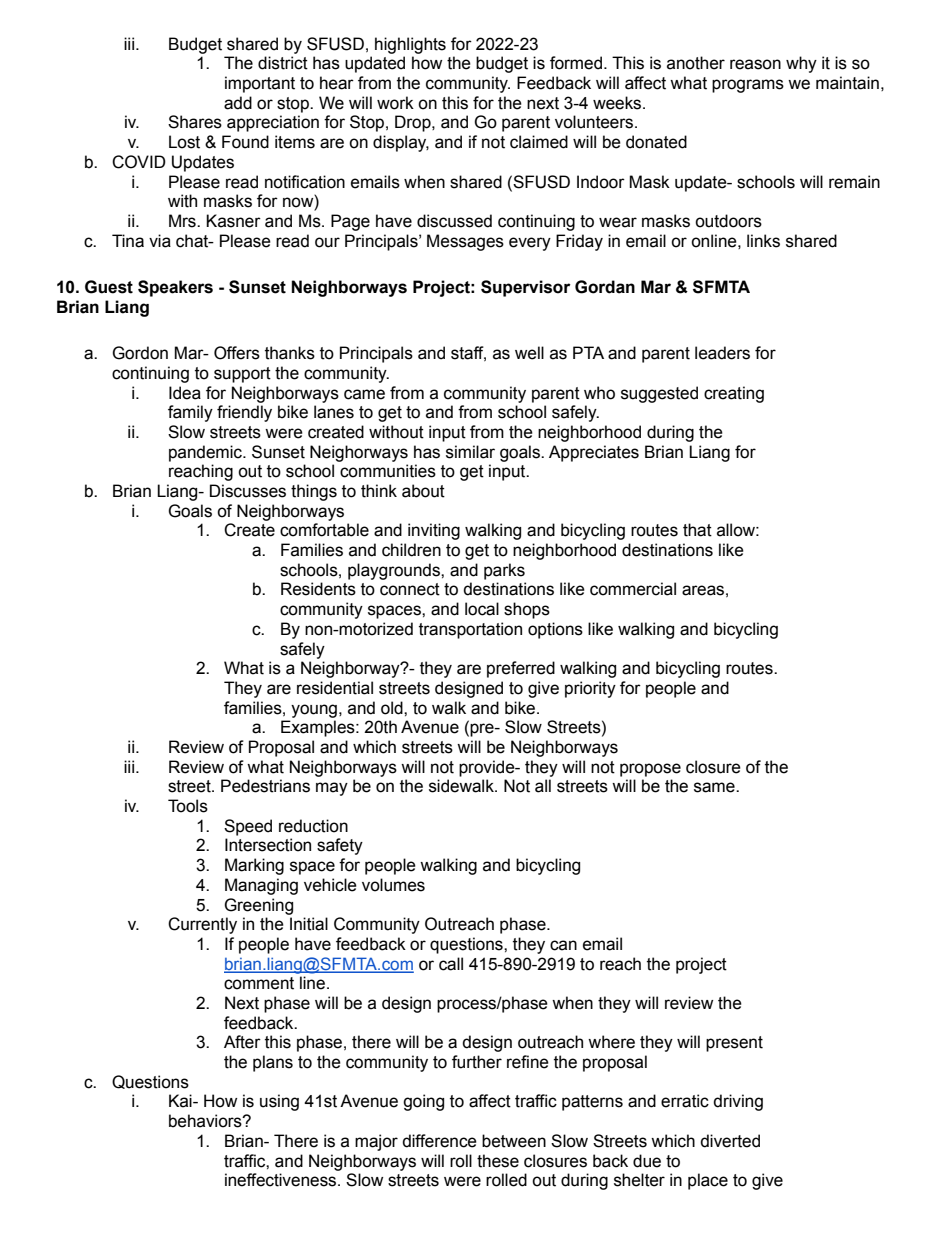 Image resolution: width=952 pixels, height=1233 pixels. Describe the element at coordinates (238, 103) in the screenshot. I see `add` at that location.
